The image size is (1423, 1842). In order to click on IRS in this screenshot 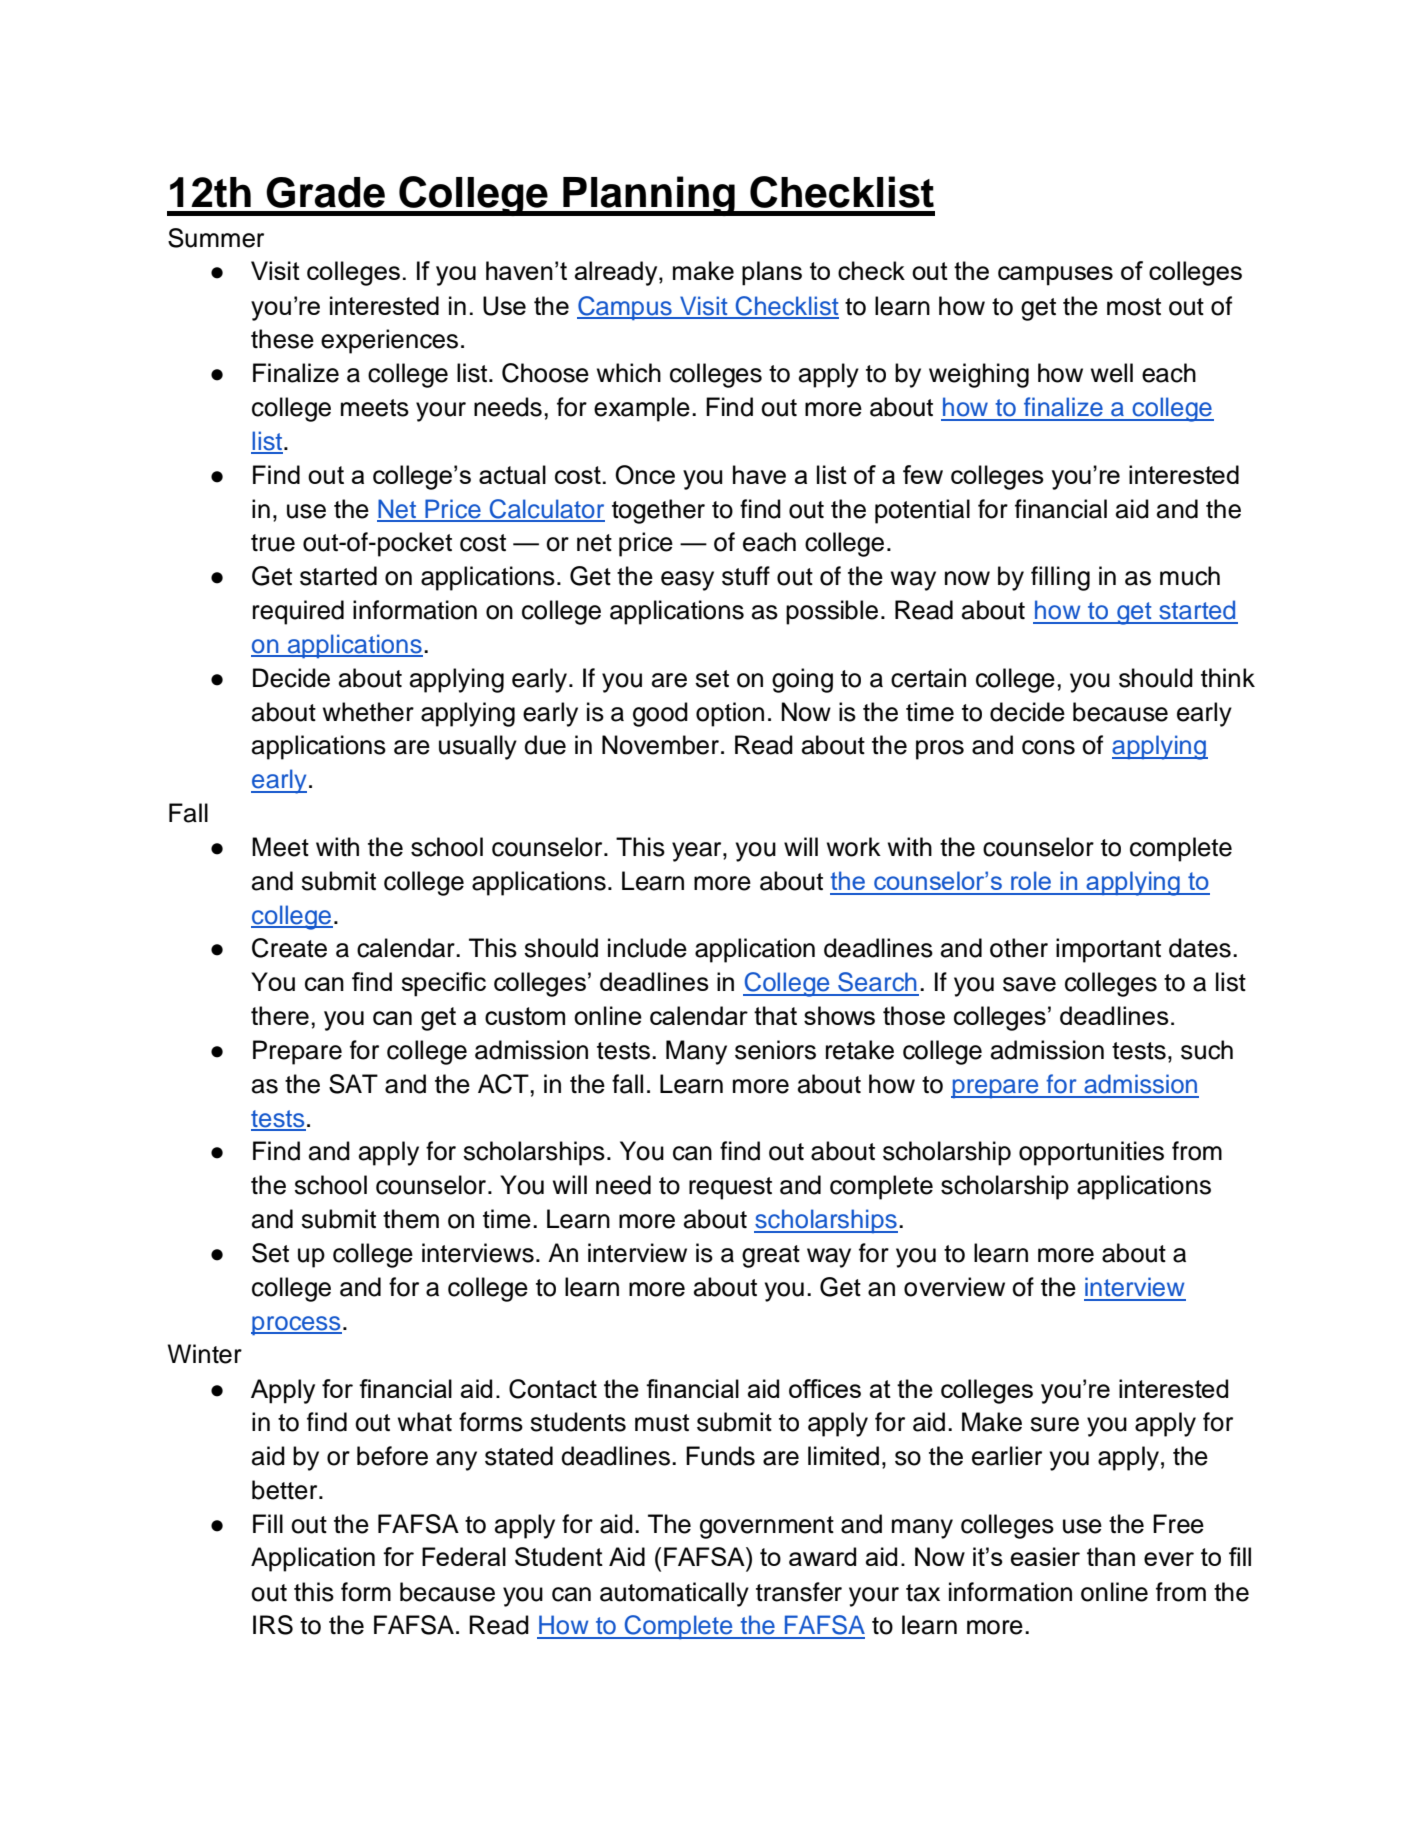, I will do `click(273, 1625)`.
